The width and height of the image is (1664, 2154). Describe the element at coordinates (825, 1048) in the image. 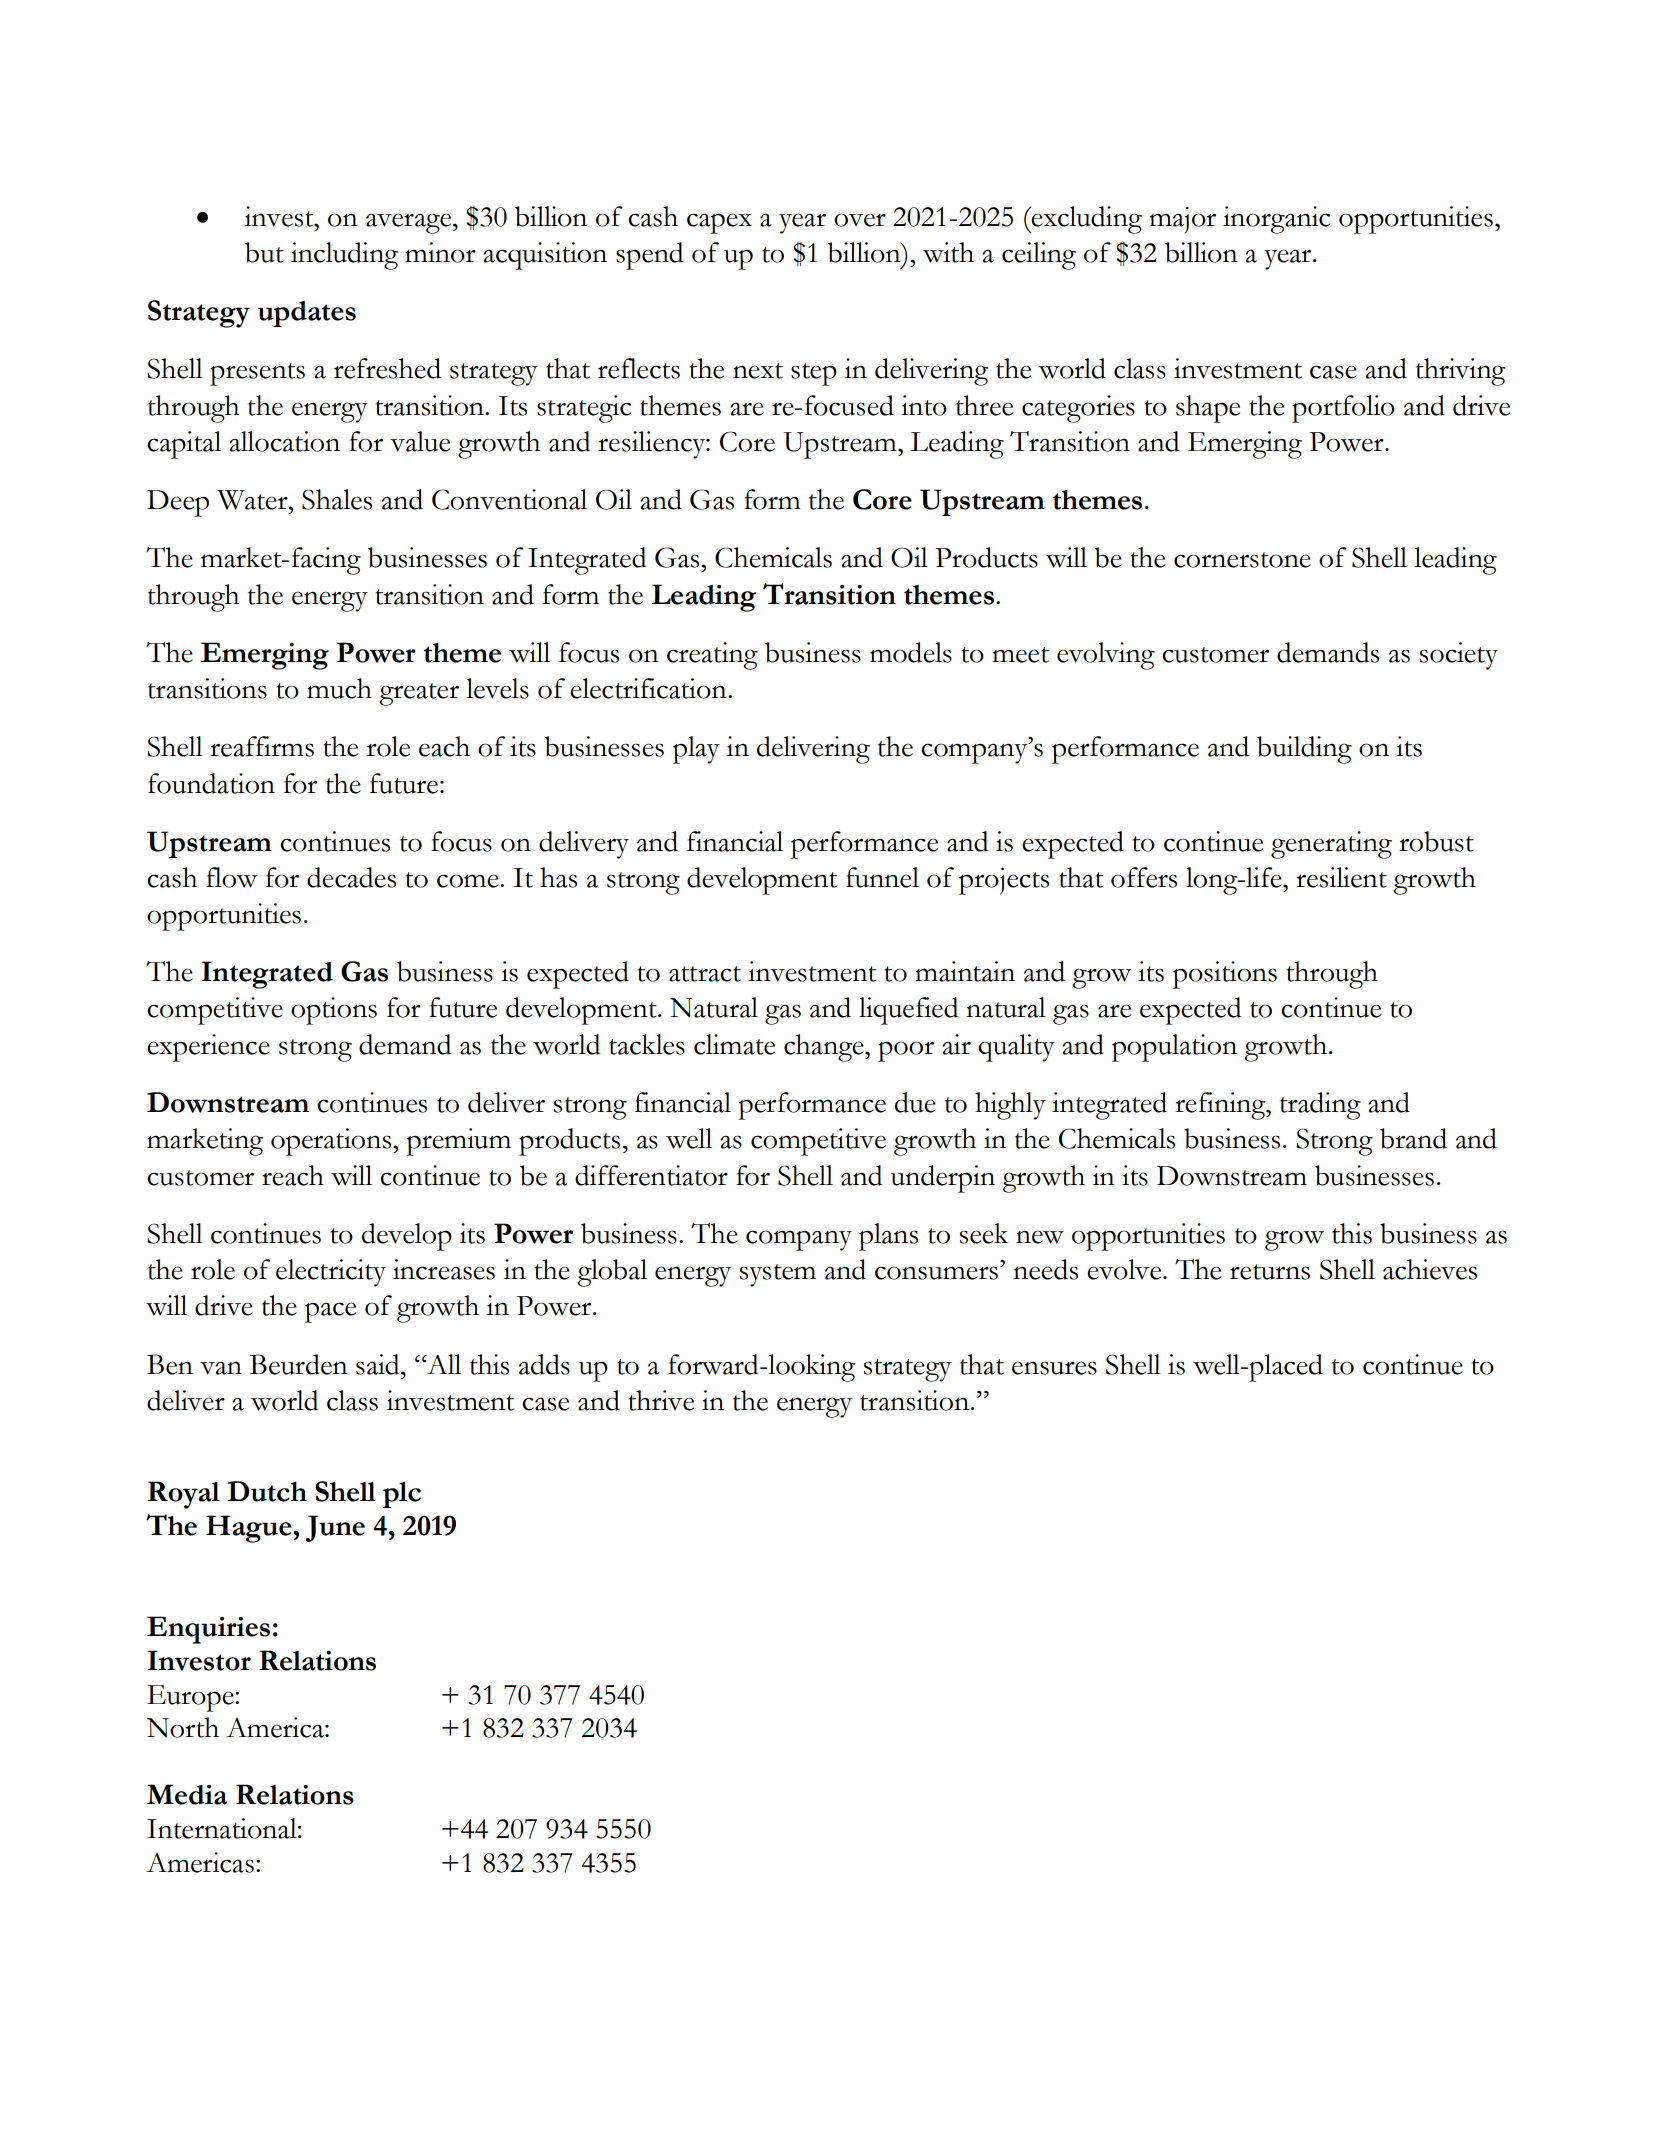

I see `change` at that location.
